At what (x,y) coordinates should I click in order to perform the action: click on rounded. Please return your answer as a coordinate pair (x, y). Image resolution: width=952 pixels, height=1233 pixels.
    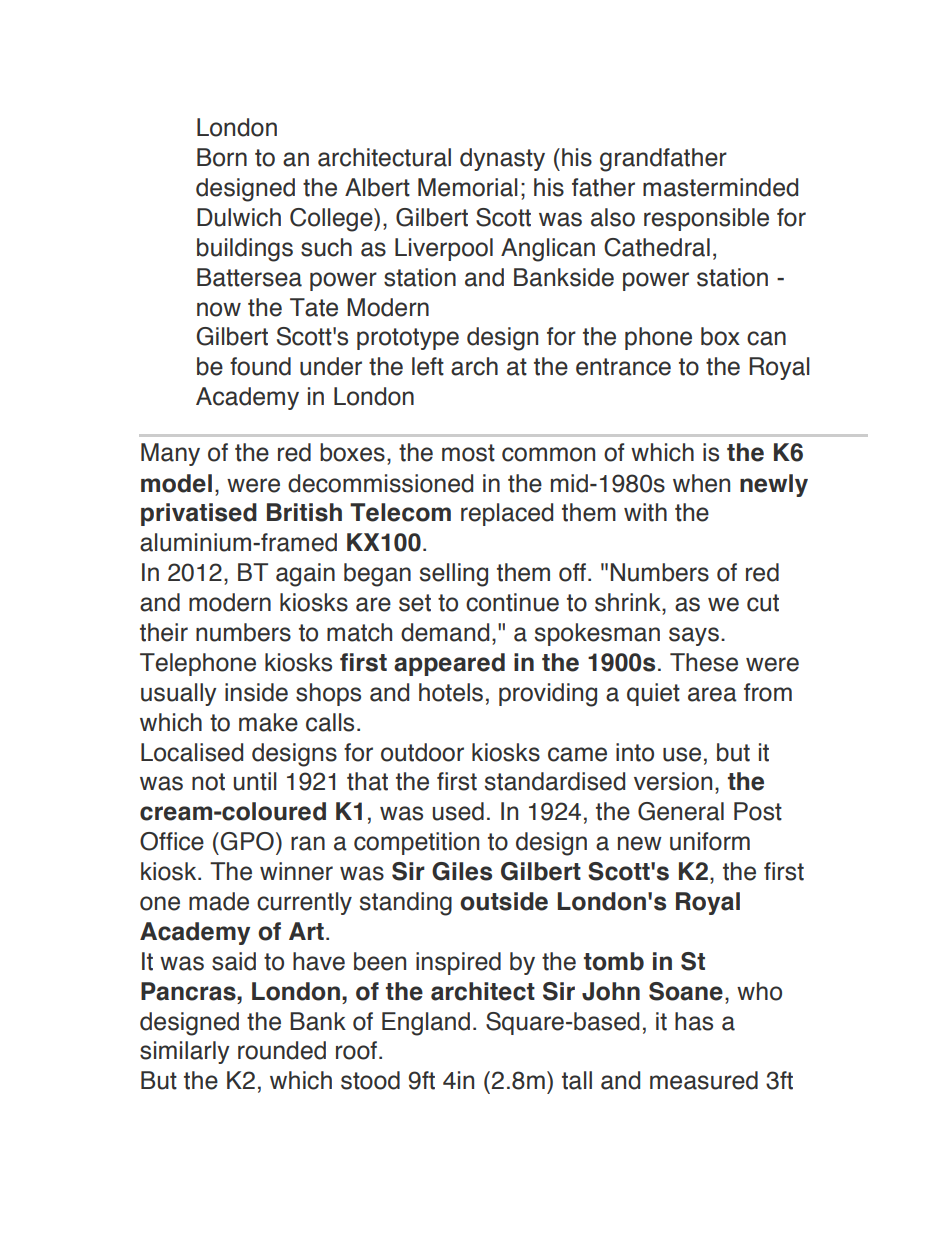
    Looking at the image, I should click on (282, 1050).
